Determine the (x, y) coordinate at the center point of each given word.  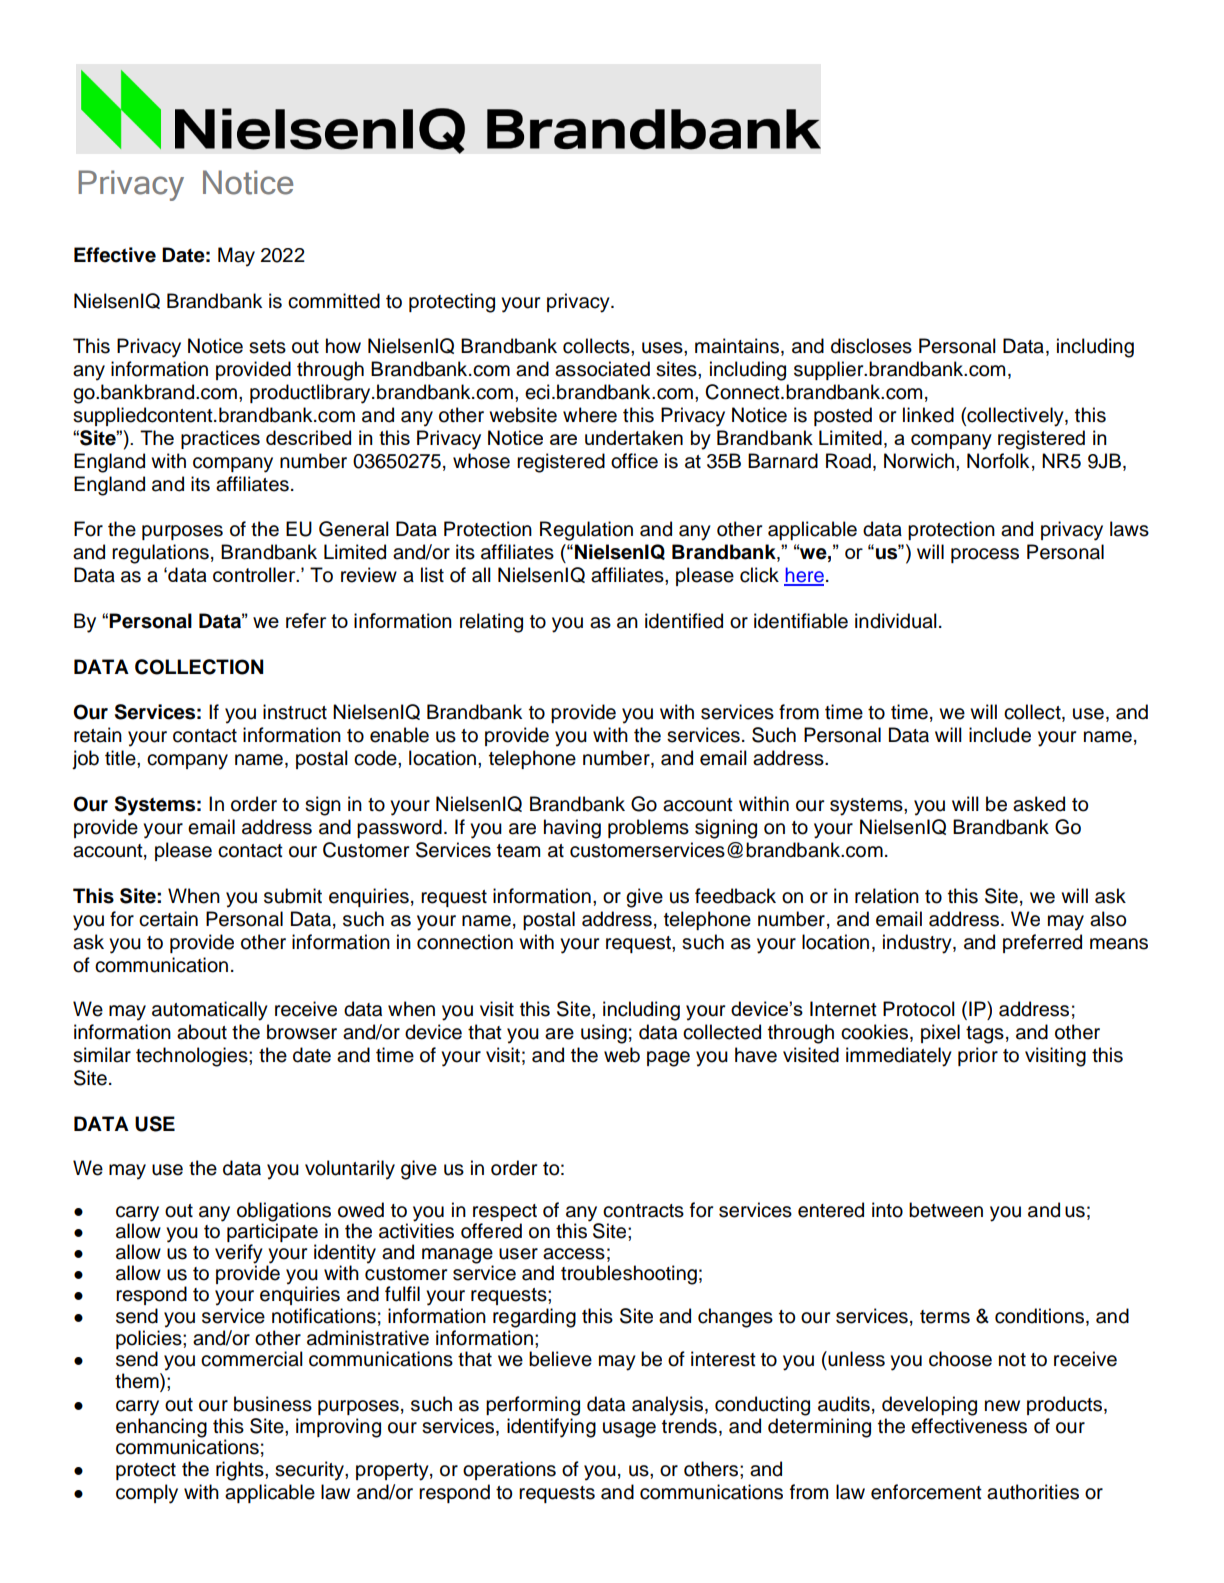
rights (241, 1471)
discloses (871, 346)
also (1108, 919)
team (518, 851)
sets (267, 347)
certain (168, 919)
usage (629, 1430)
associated (602, 369)
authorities (1033, 1492)
